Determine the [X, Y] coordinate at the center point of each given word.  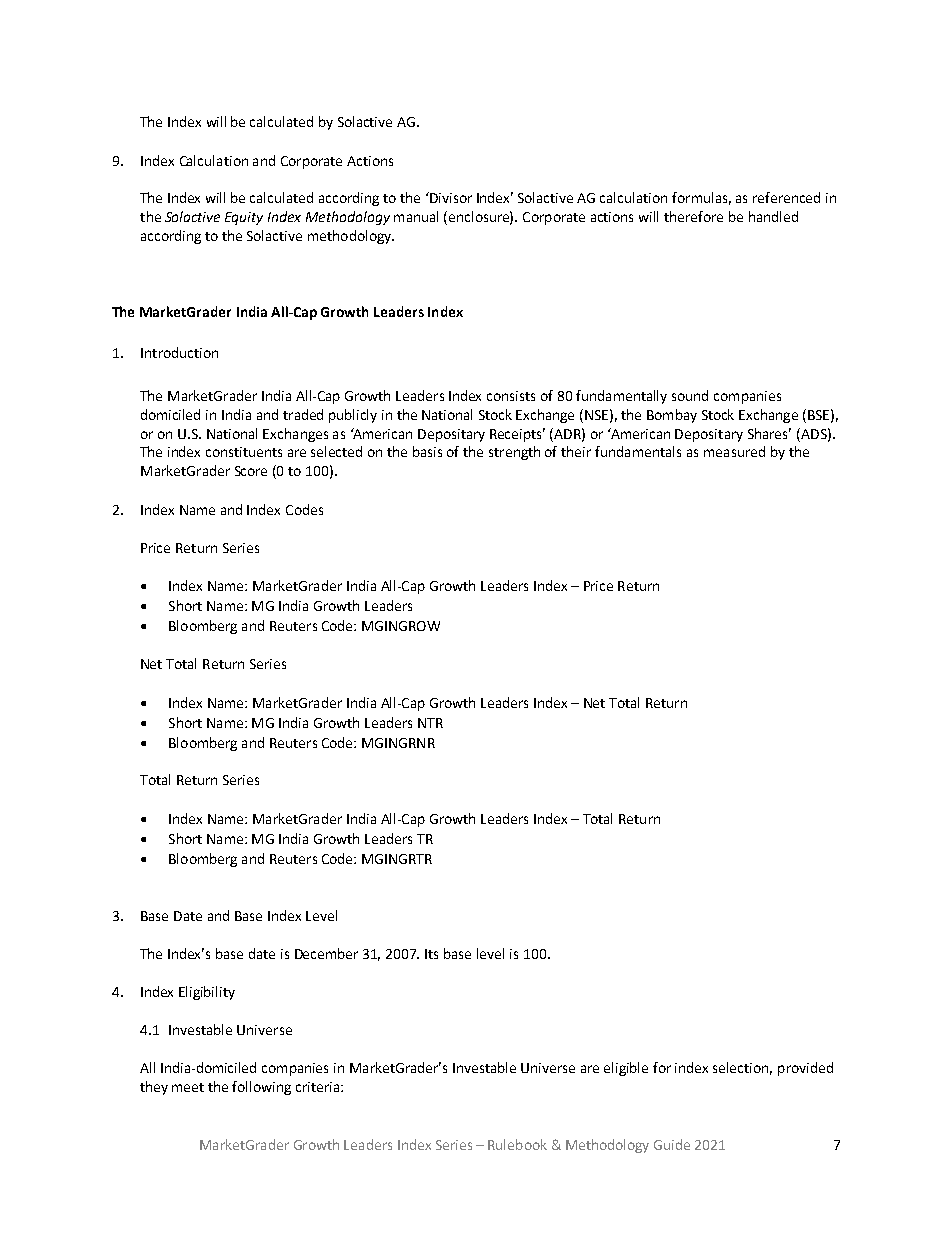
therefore [693, 216]
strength [514, 453]
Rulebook [517, 1144]
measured [734, 451]
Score [251, 471]
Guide [672, 1144]
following [261, 1088]
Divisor [450, 197]
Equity [244, 218]
